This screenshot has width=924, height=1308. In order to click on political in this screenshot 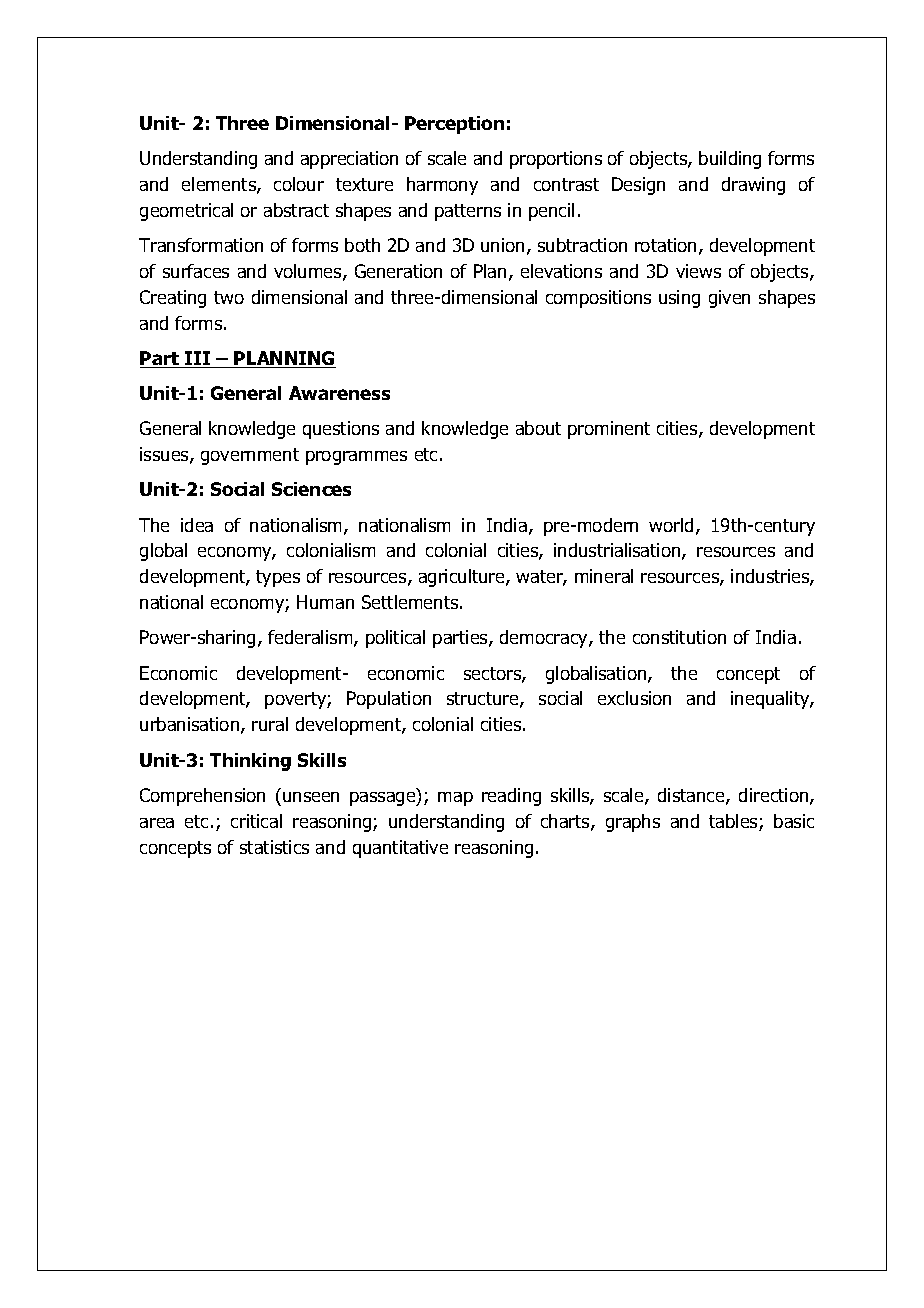, I will do `click(395, 639)`.
